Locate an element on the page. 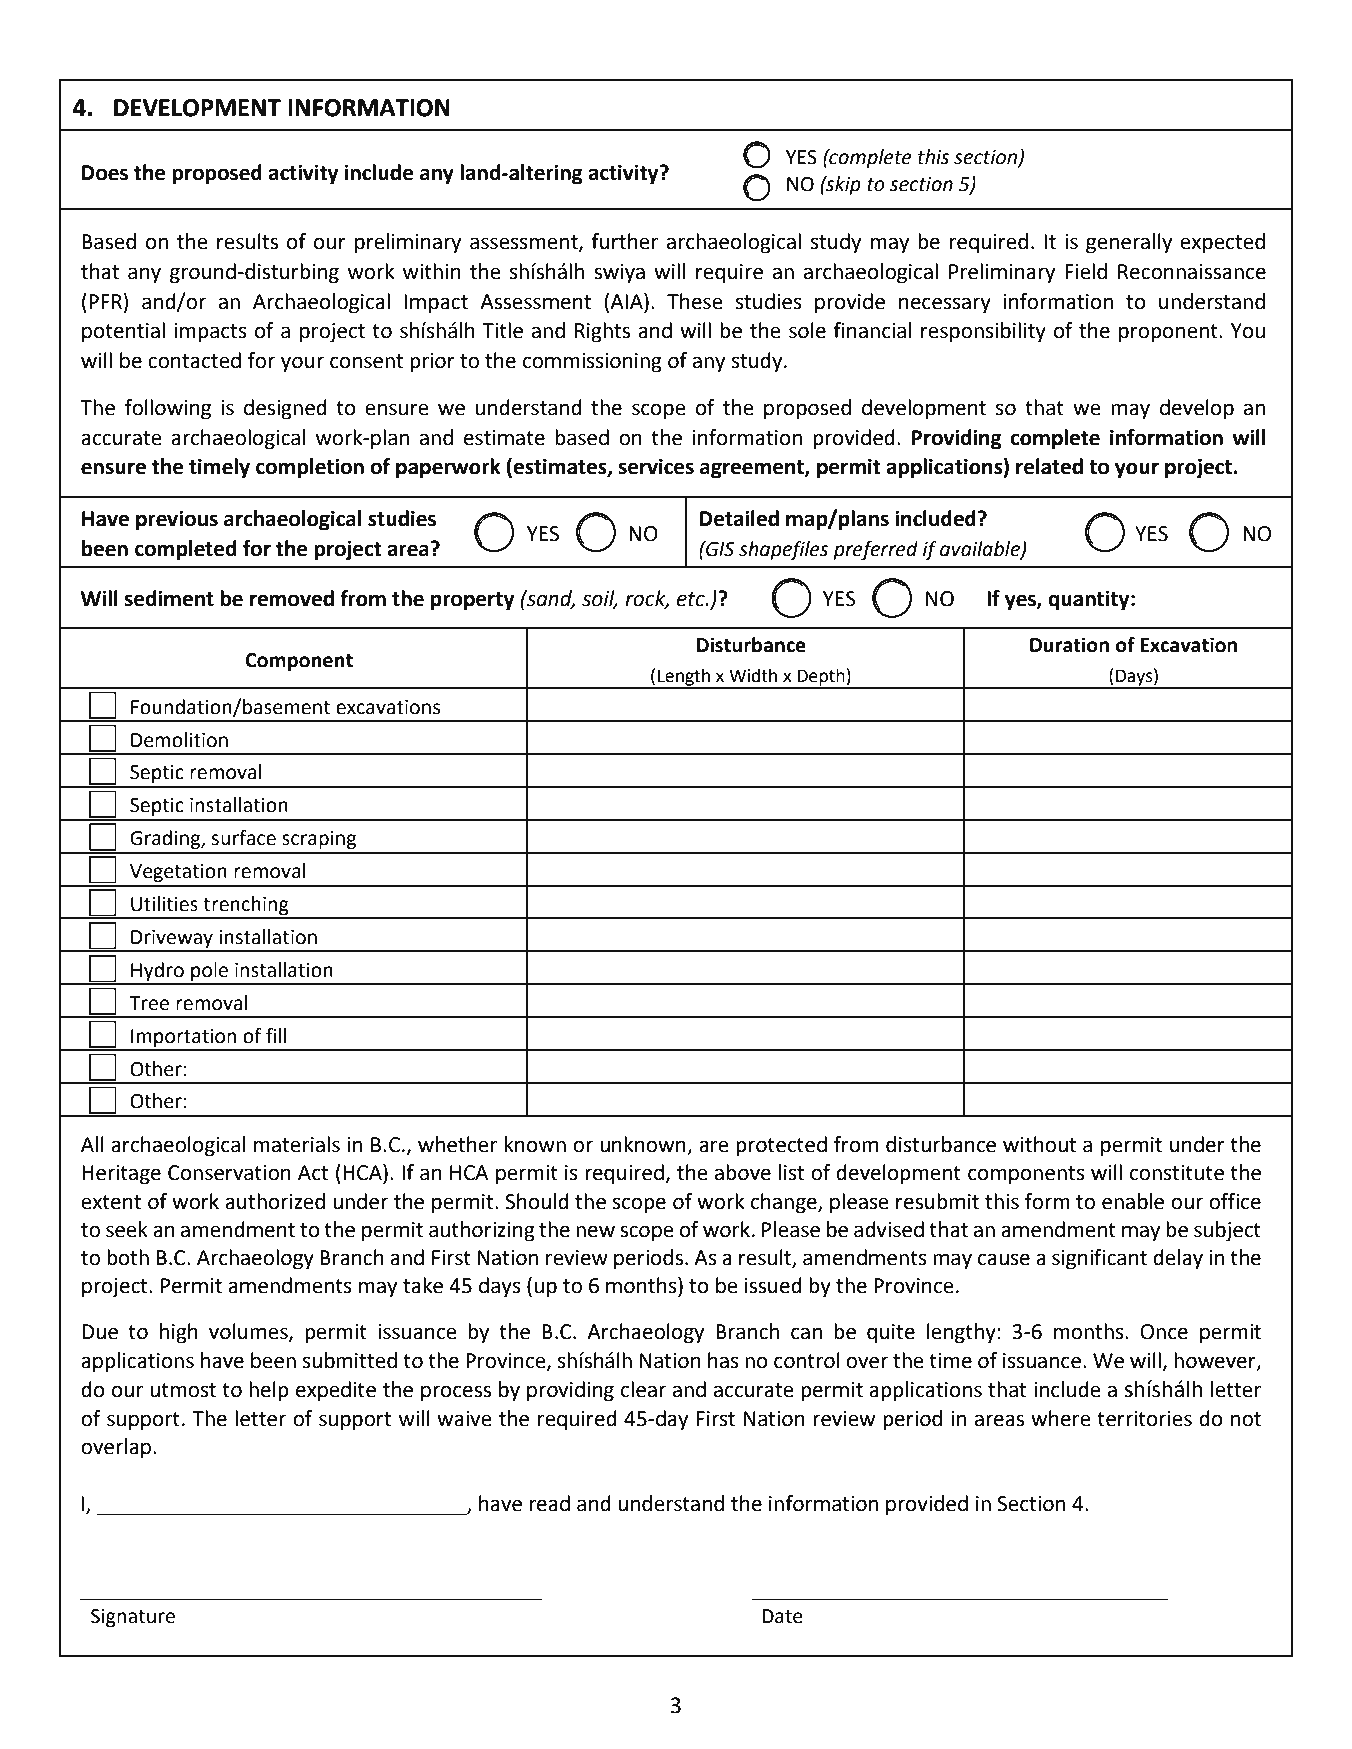  Duration is located at coordinates (1069, 645).
